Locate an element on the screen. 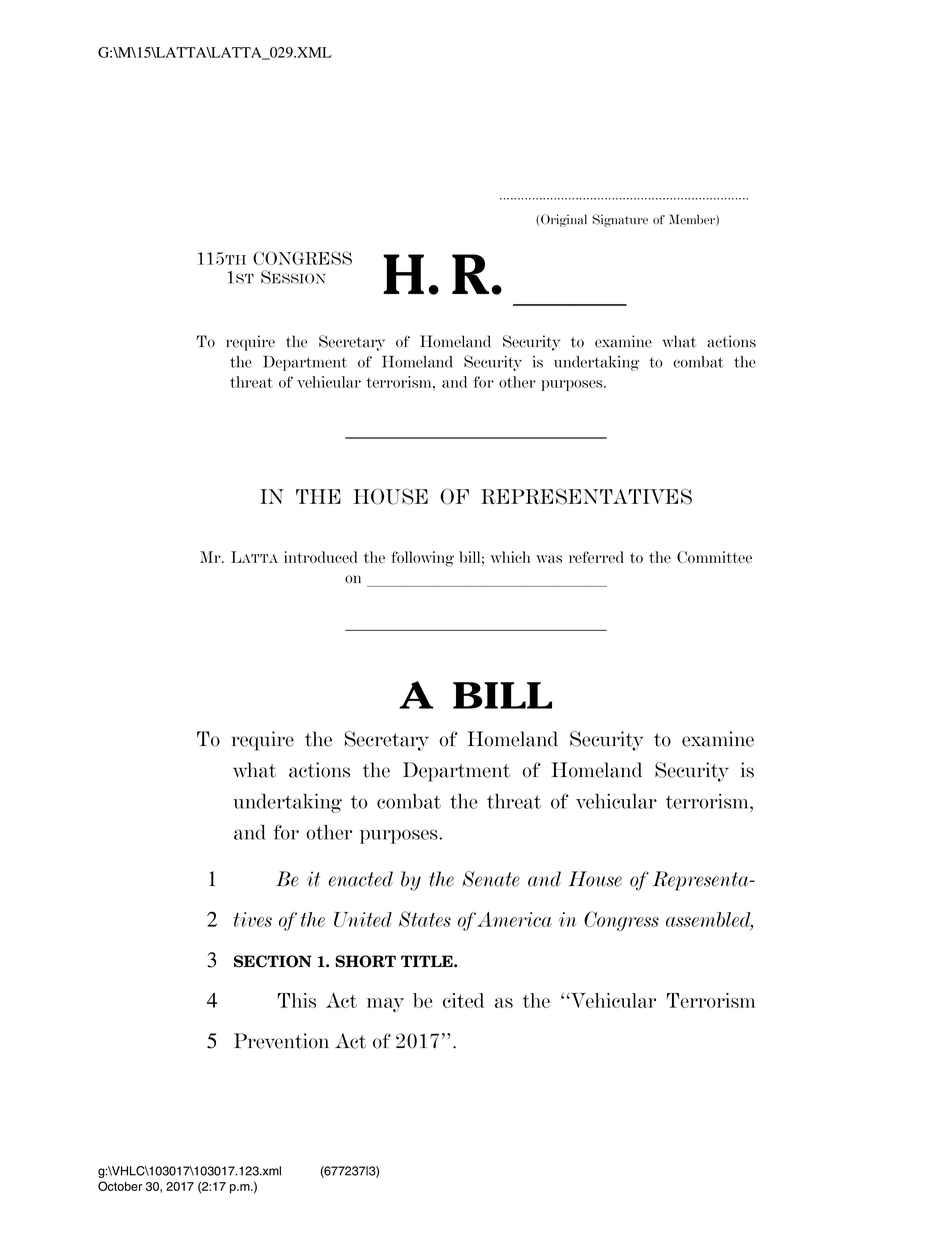 This screenshot has height=1233, width=952. Committee is located at coordinates (714, 557).
